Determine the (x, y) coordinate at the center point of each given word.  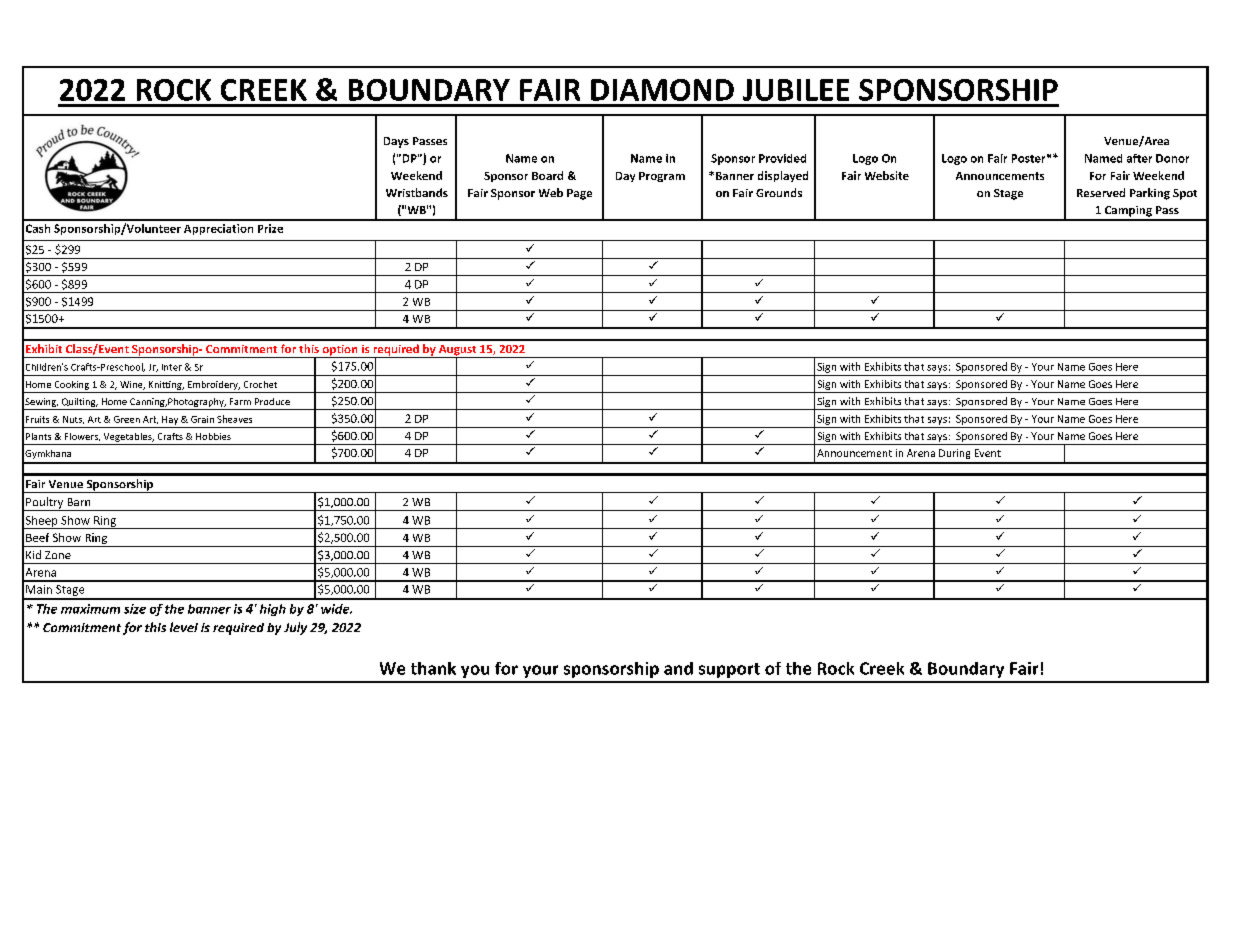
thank (433, 668)
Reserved (1101, 192)
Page (579, 194)
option (340, 351)
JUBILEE (796, 90)
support (729, 670)
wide (336, 609)
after (1139, 158)
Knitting (166, 385)
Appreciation (218, 229)
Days (396, 142)
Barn (79, 502)
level (184, 627)
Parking (1150, 194)
